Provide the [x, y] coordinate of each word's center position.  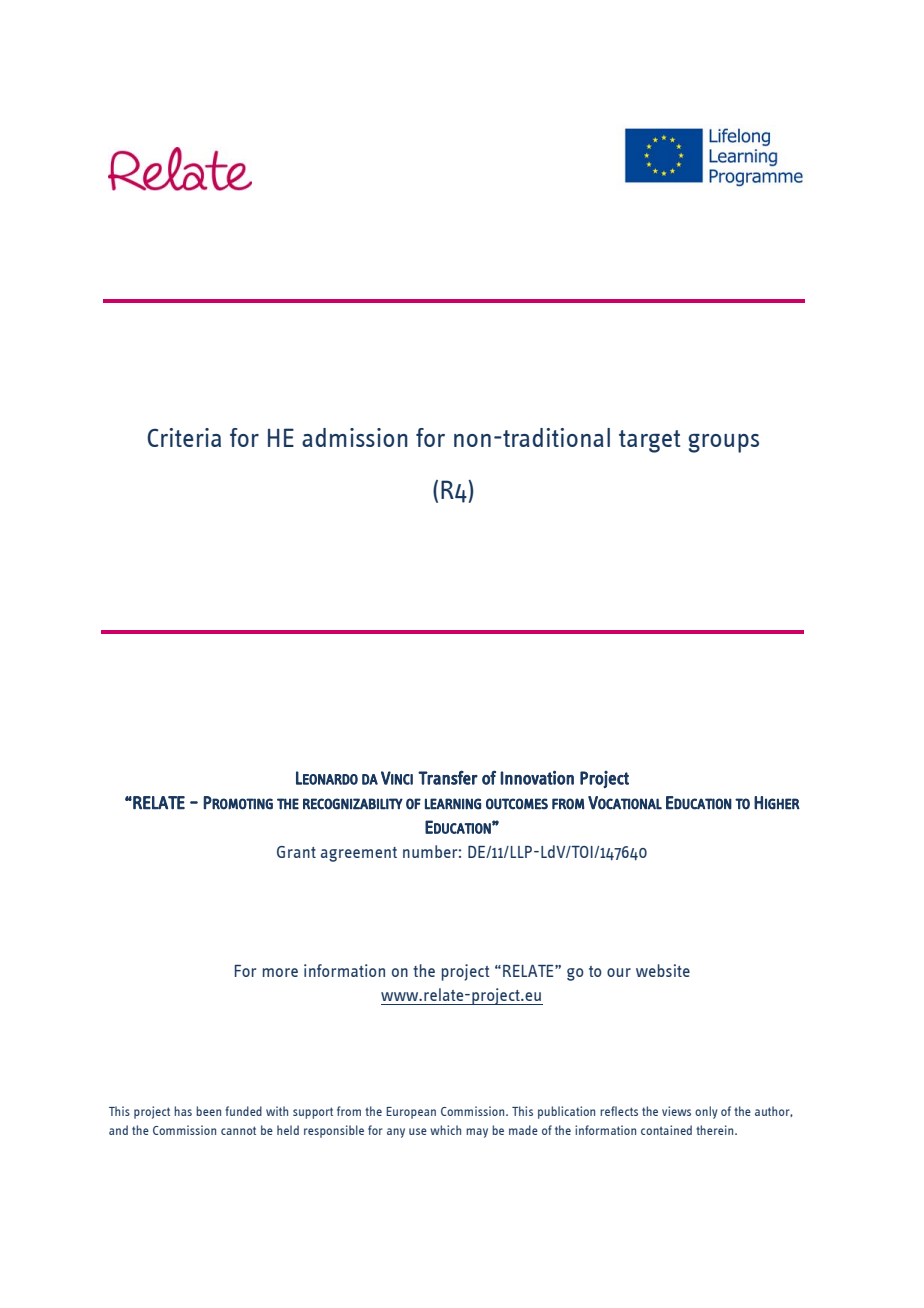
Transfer [448, 777]
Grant [296, 852]
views [676, 1111]
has [183, 1111]
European [411, 1113]
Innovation [537, 777]
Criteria [184, 437]
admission [355, 437]
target [650, 441]
